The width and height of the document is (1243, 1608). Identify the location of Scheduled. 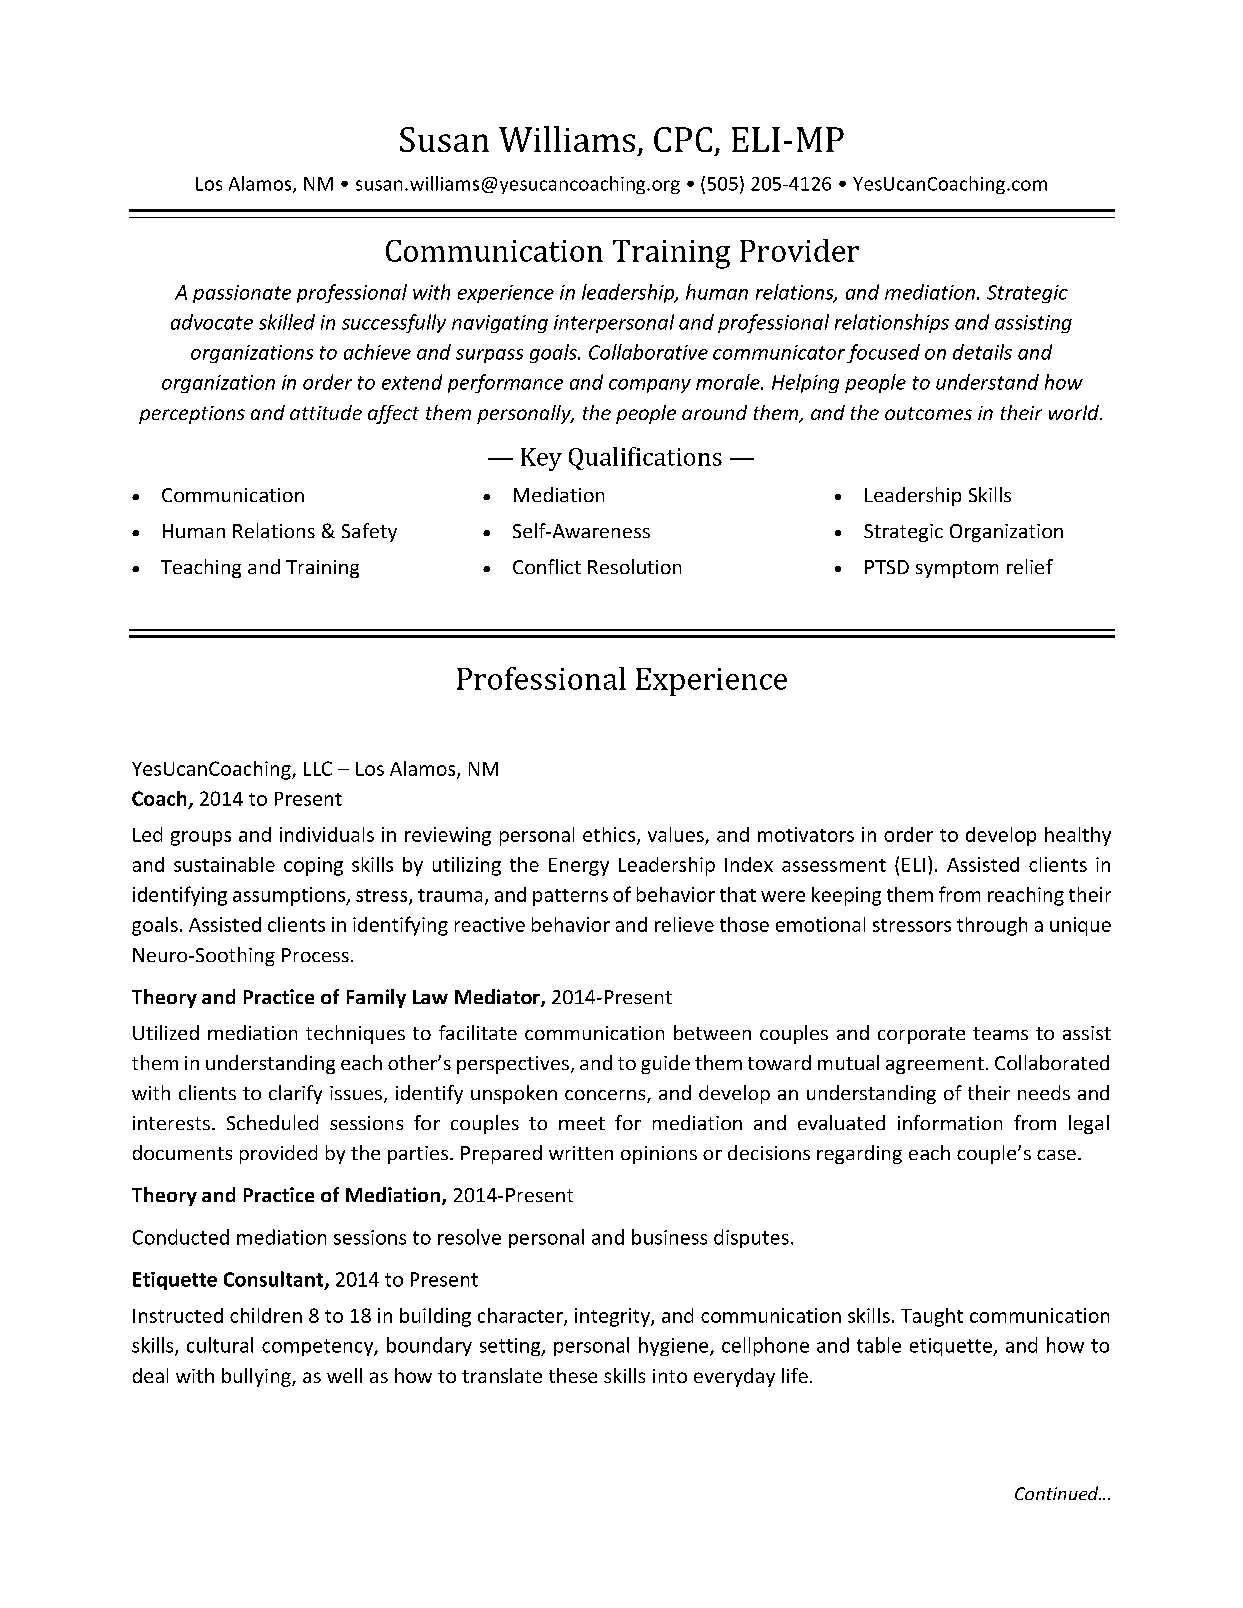
(272, 1122).
